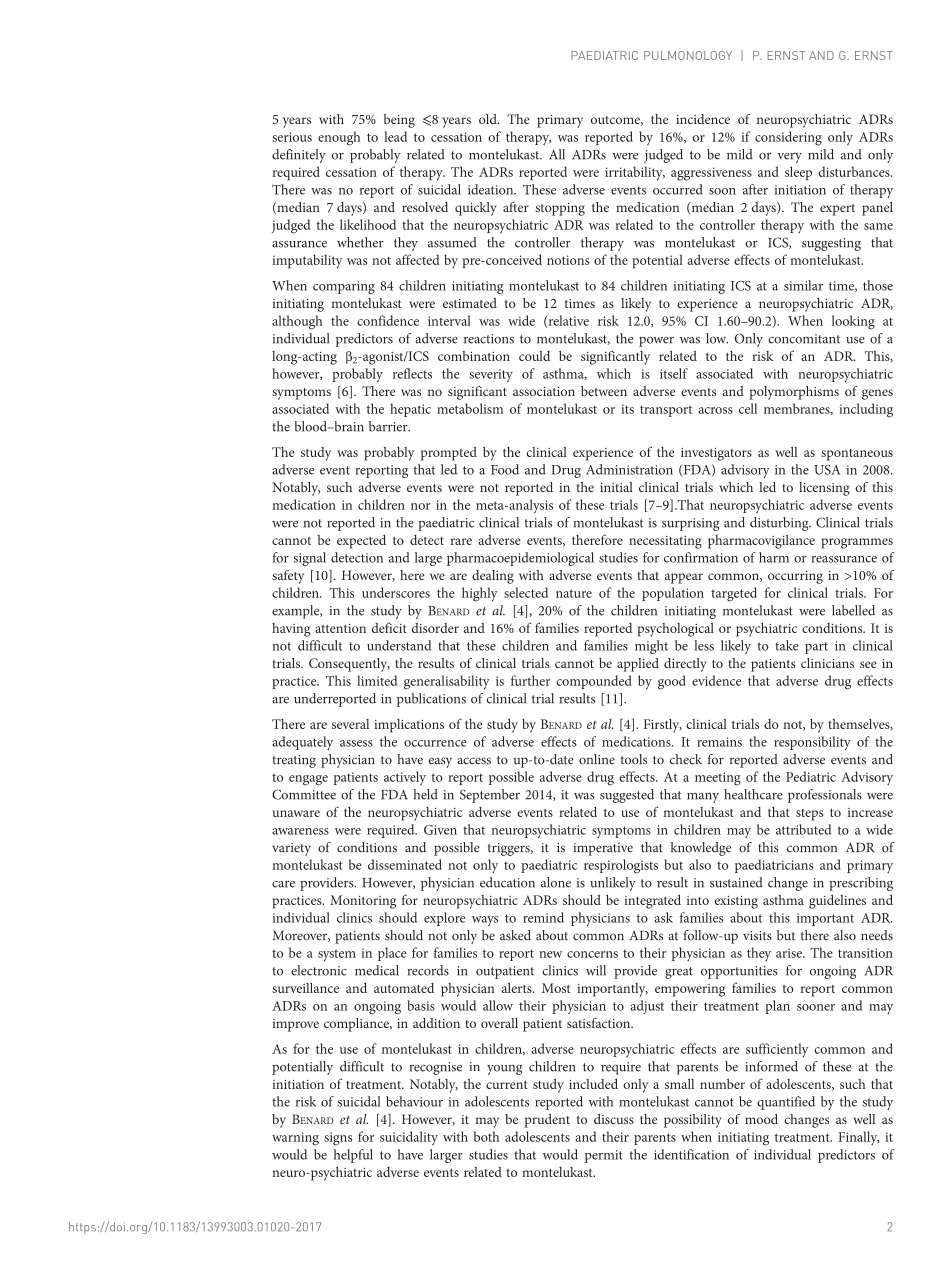  Describe the element at coordinates (556, 882) in the image. I see `alone` at that location.
